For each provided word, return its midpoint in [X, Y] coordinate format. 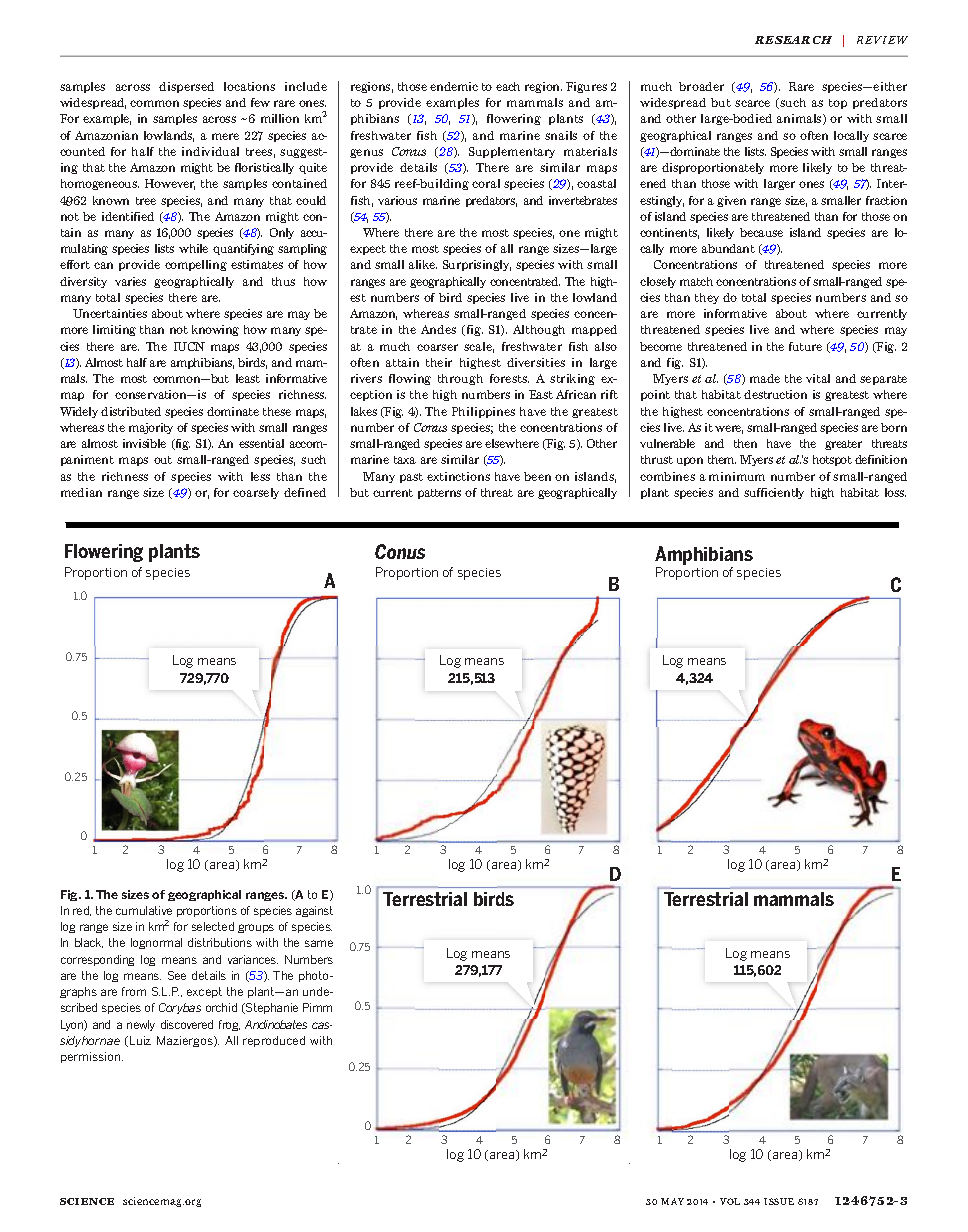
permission [92, 1057]
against [314, 911]
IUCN [189, 346]
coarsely [256, 493]
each [508, 86]
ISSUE [779, 1201]
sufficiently [774, 493]
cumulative [144, 910]
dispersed [186, 87]
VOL [730, 1201]
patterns [439, 494]
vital [818, 378]
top [838, 104]
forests [509, 378]
